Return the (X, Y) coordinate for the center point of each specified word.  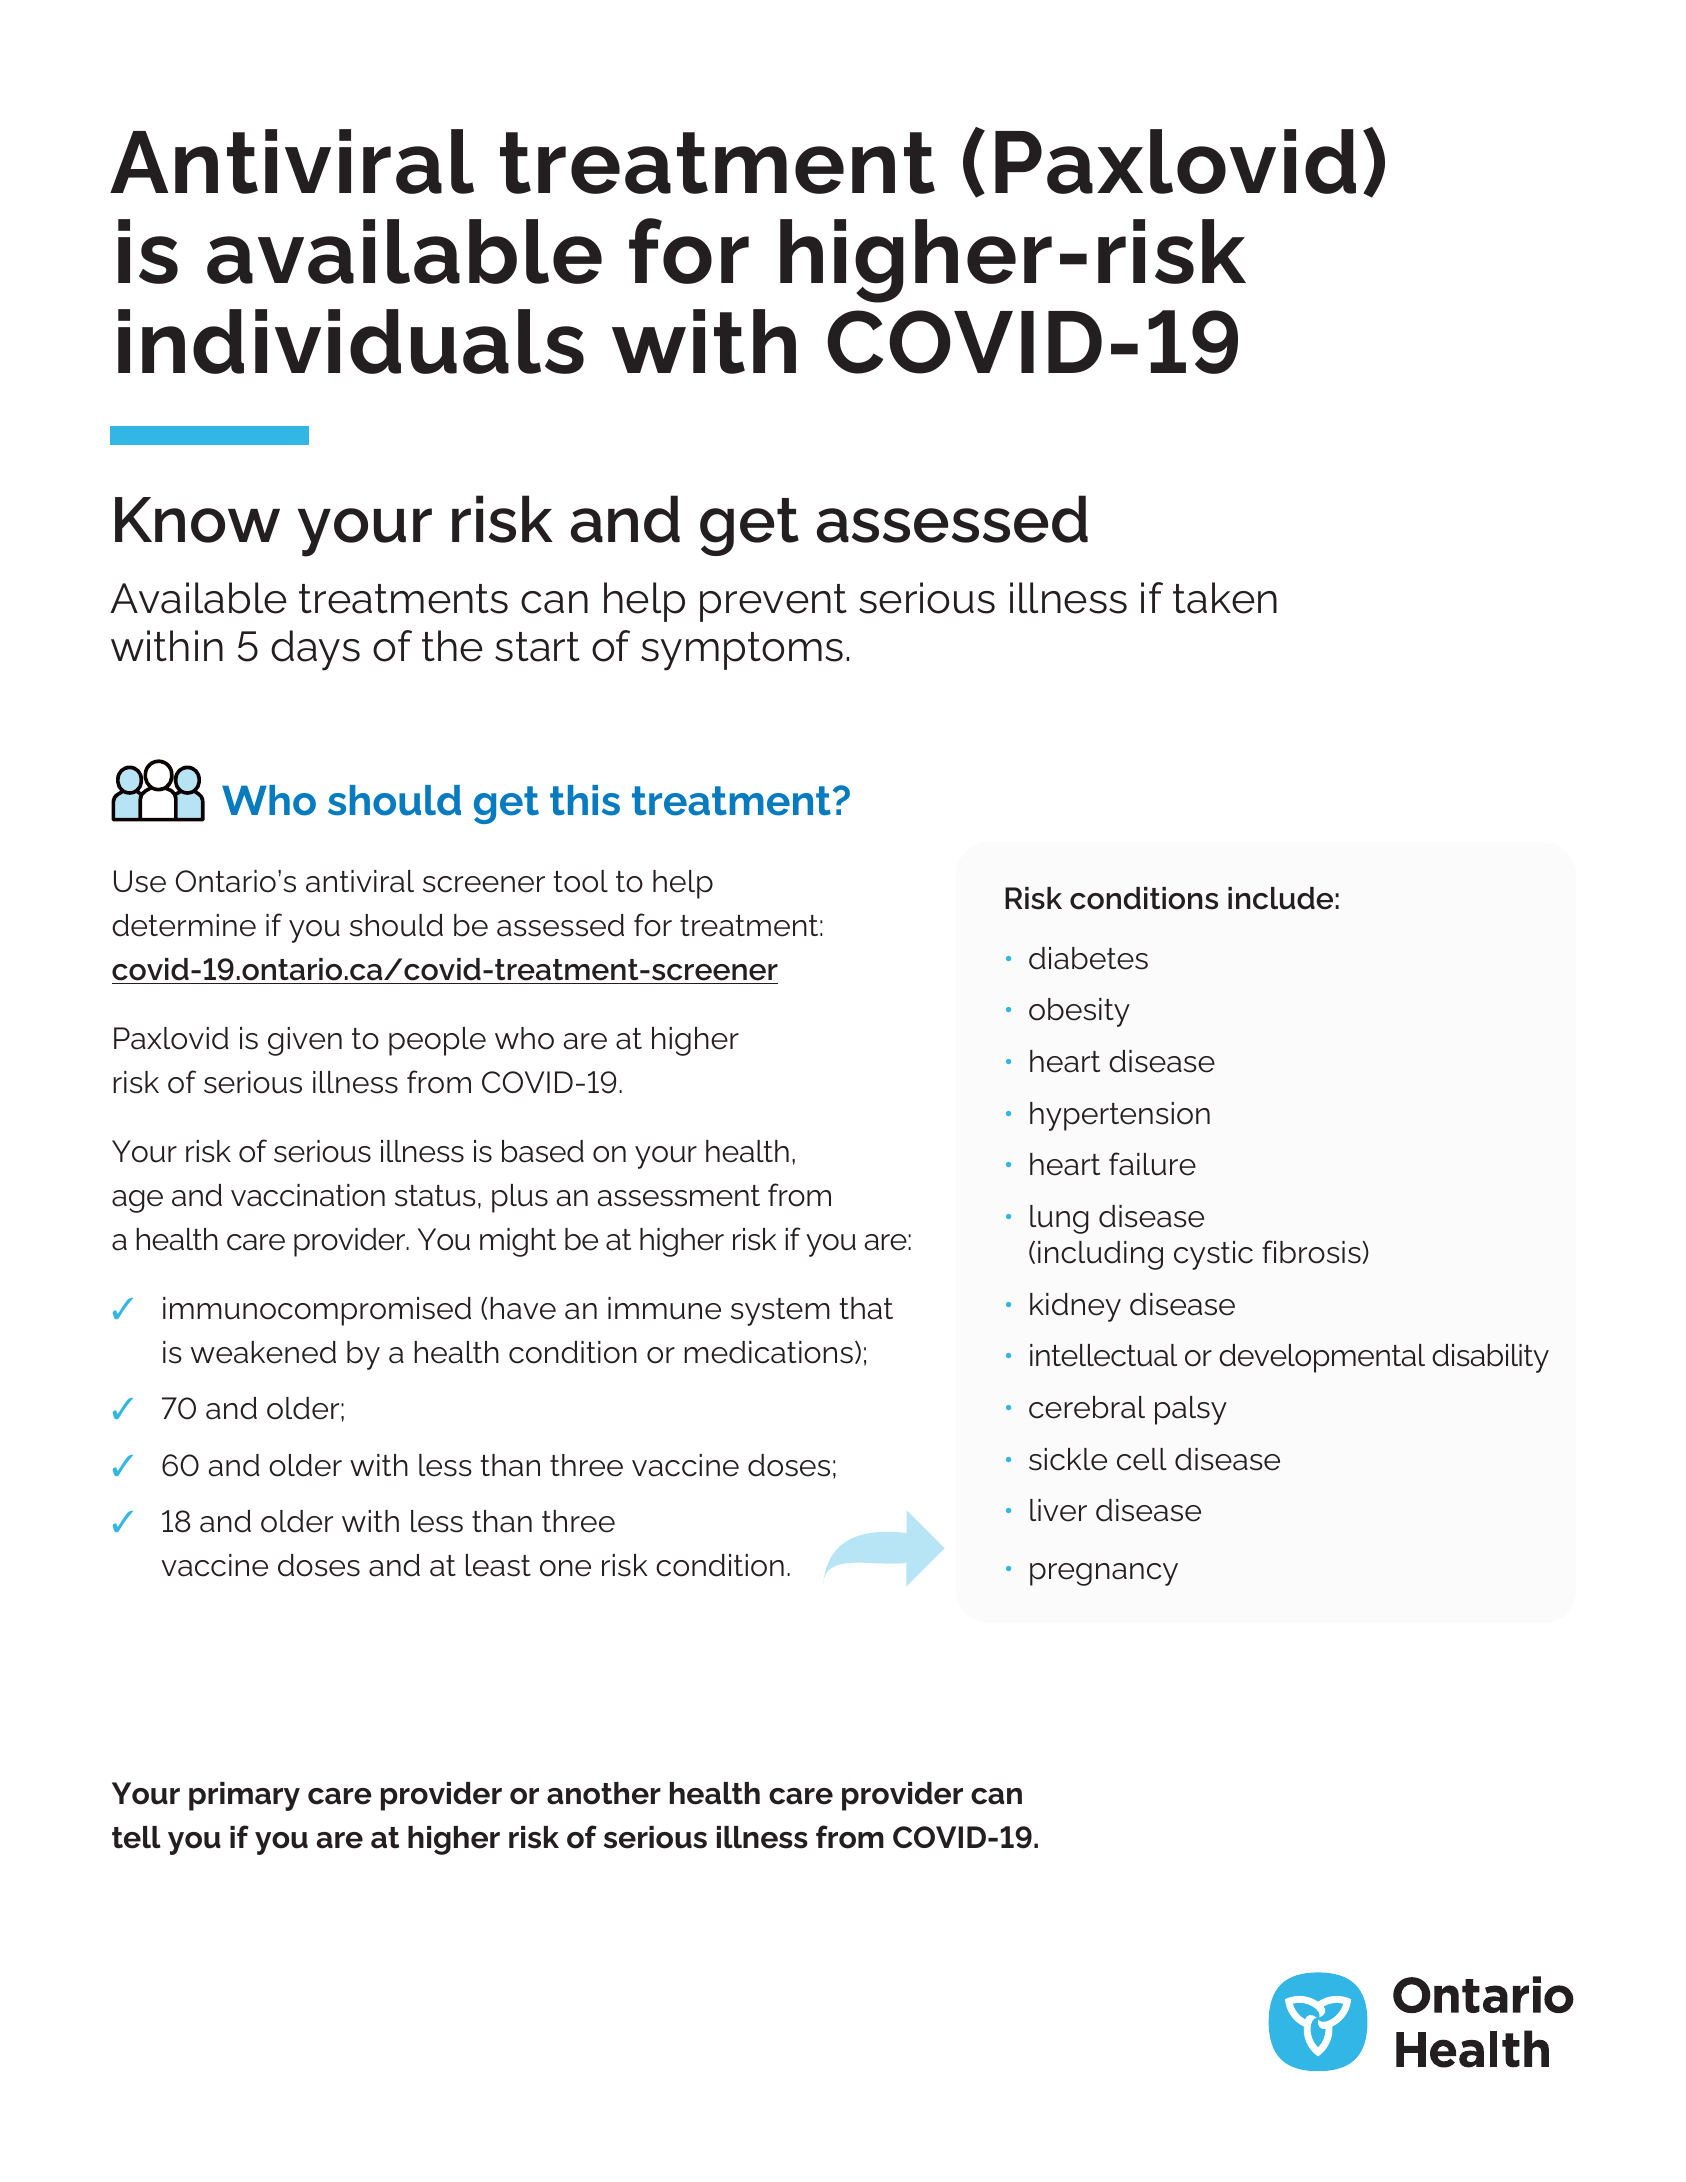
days (315, 650)
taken (1225, 598)
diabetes (1088, 958)
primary (244, 1796)
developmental (1322, 1358)
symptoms (742, 651)
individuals (351, 341)
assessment (679, 1196)
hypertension (1120, 1116)
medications (768, 1352)
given (305, 1041)
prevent (773, 603)
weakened (263, 1352)
